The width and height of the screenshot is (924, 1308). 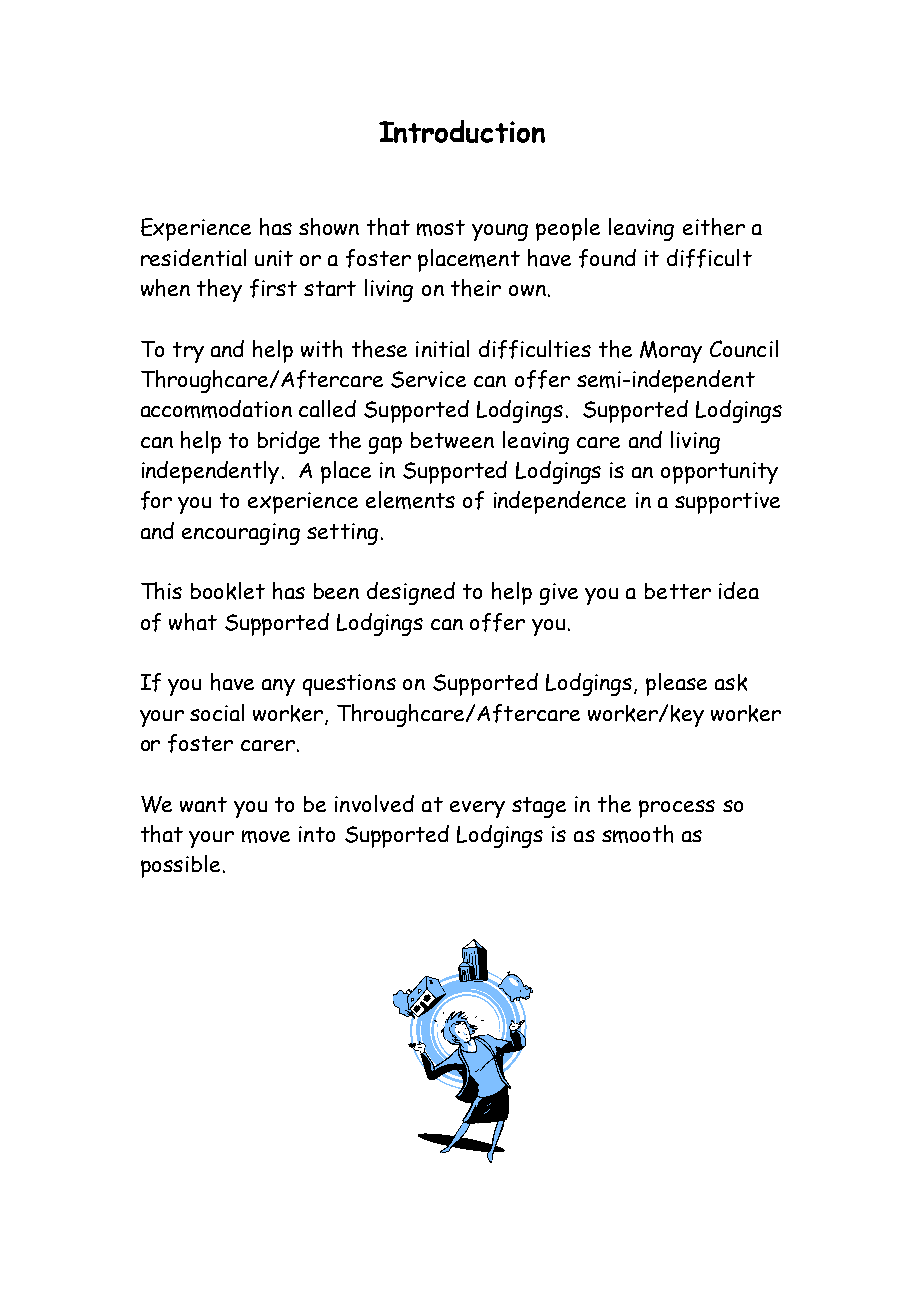 I want to click on Moray, so click(x=671, y=352).
